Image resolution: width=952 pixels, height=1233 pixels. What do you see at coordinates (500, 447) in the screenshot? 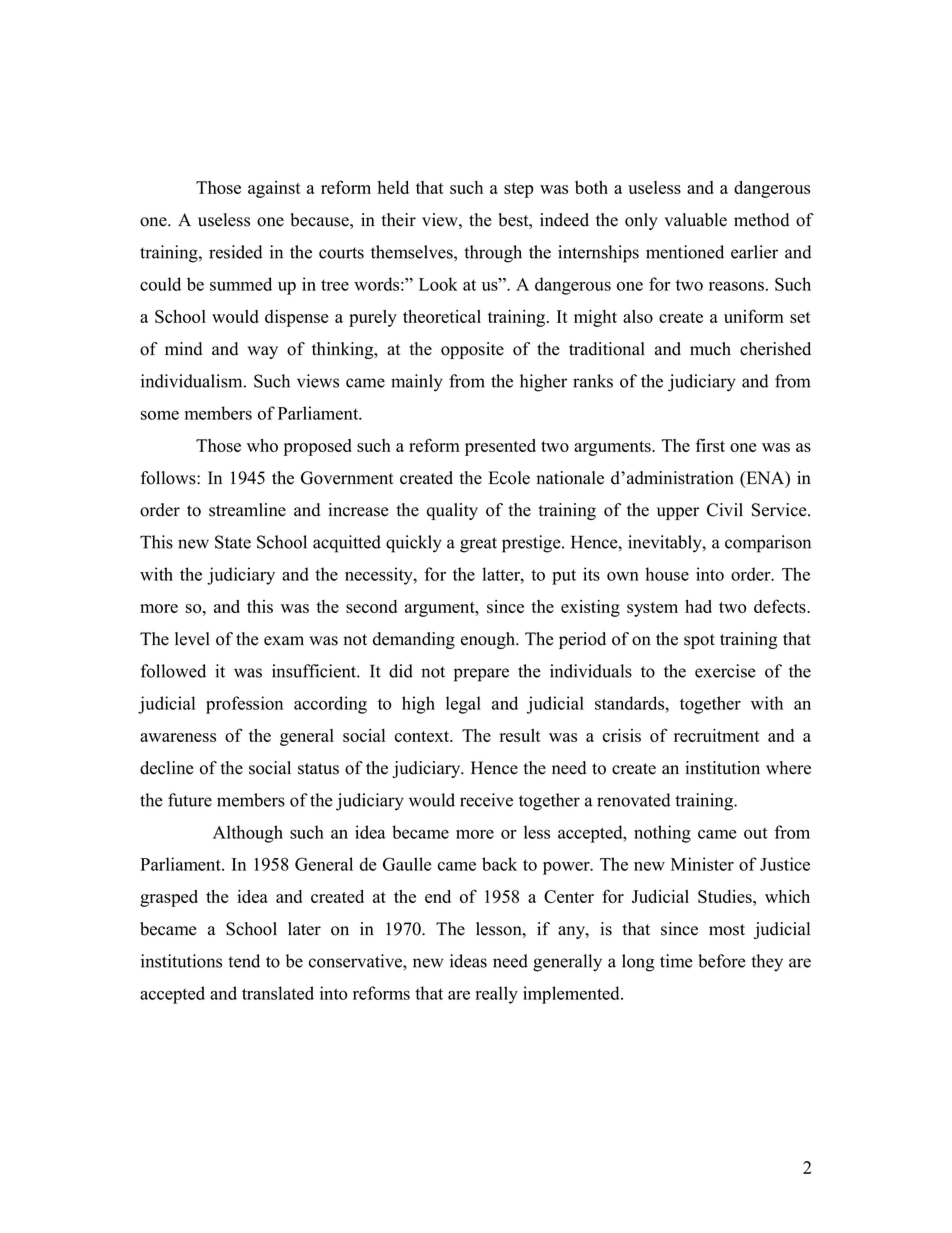
I see `presented` at bounding box center [500, 447].
